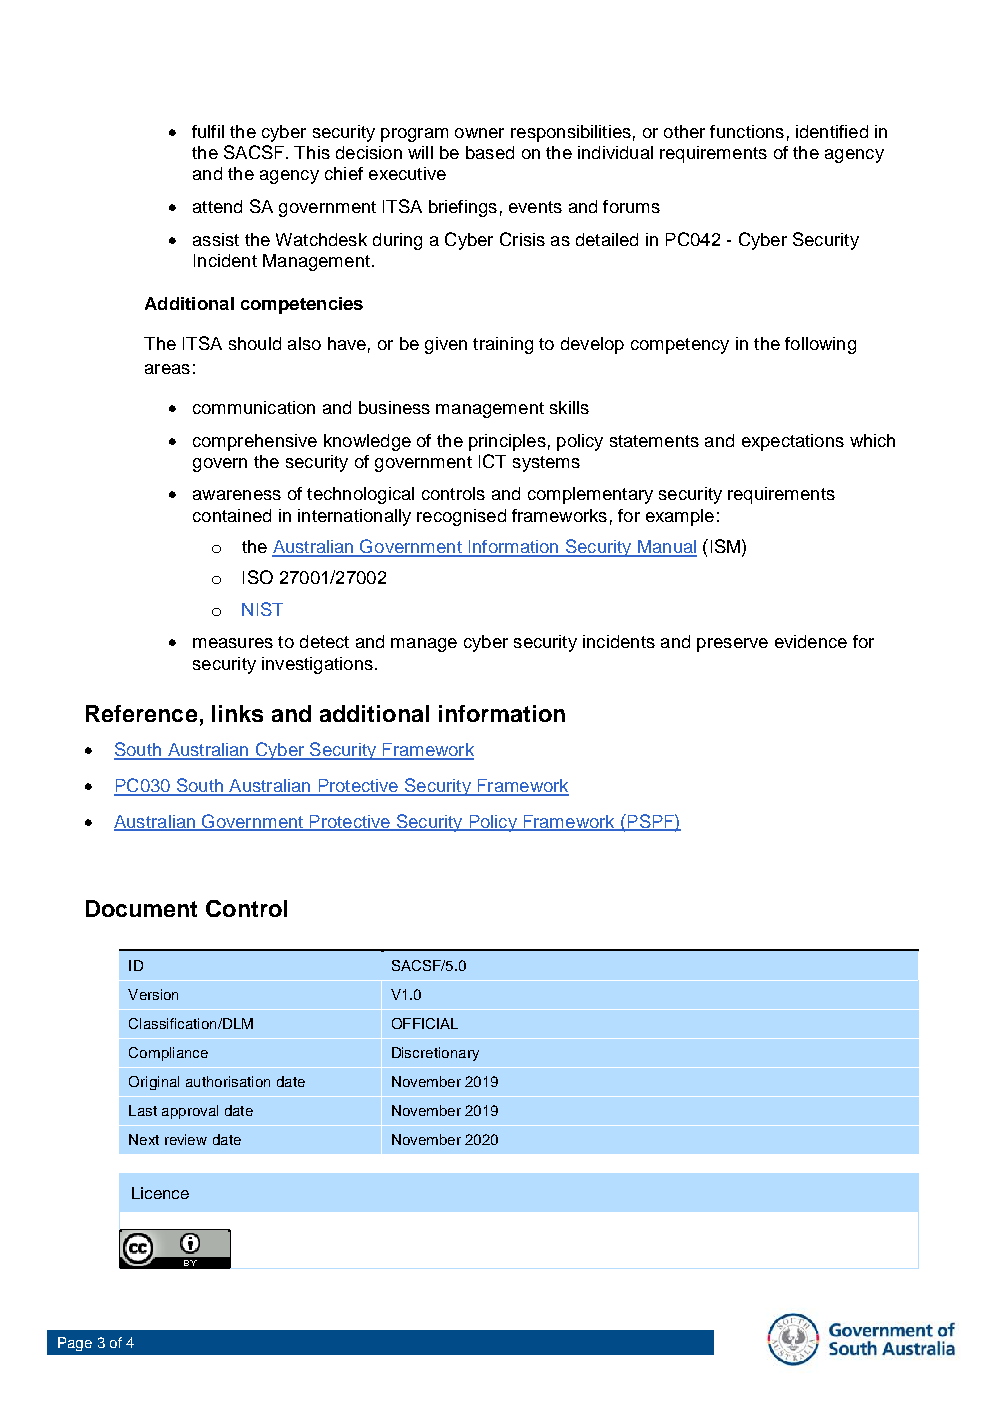 The height and width of the screenshot is (1416, 1001). Describe the element at coordinates (208, 131) in the screenshot. I see `fulfil` at that location.
